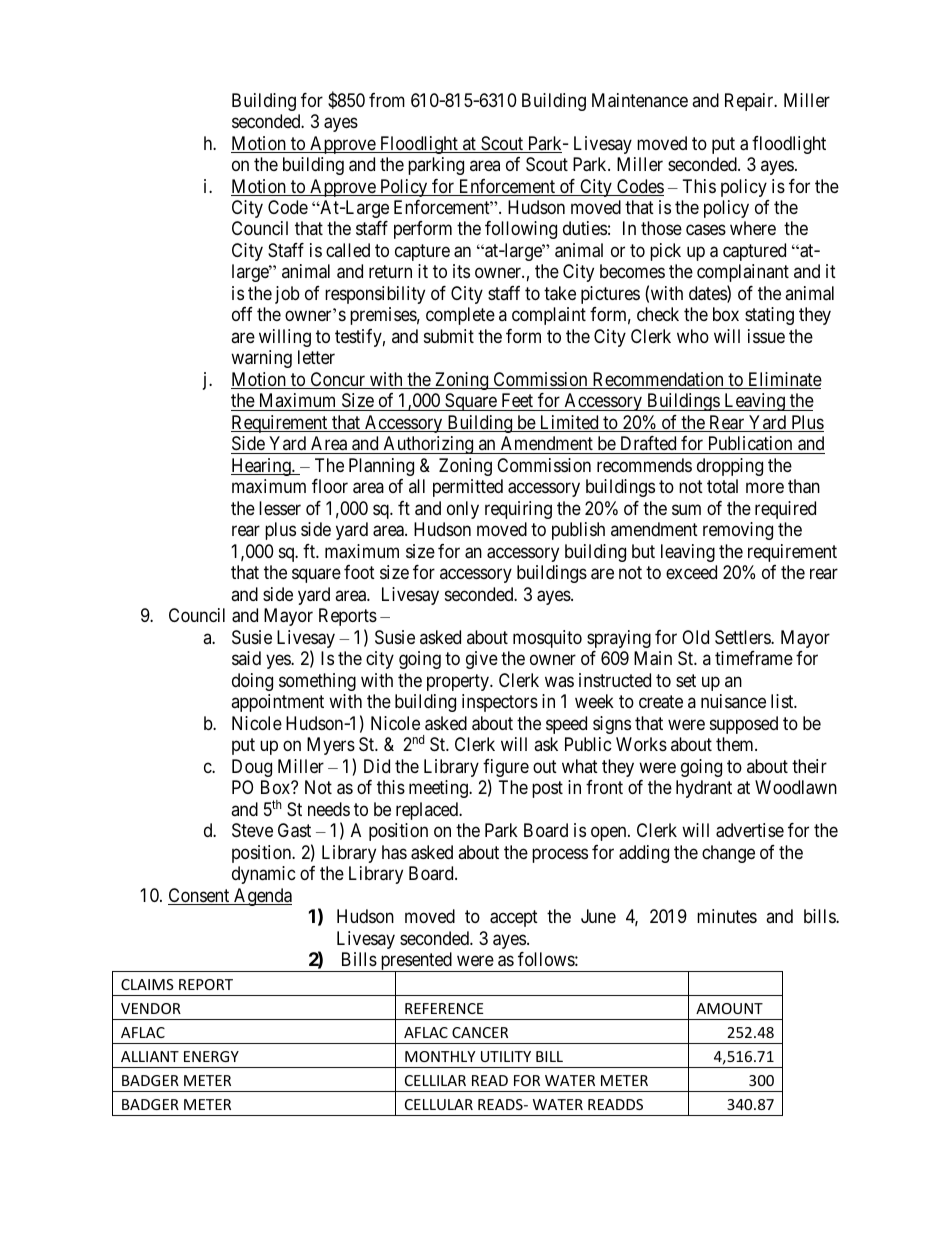 The height and width of the document is (1233, 952). What do you see at coordinates (211, 1056) in the document?
I see `ENERGY` at bounding box center [211, 1056].
